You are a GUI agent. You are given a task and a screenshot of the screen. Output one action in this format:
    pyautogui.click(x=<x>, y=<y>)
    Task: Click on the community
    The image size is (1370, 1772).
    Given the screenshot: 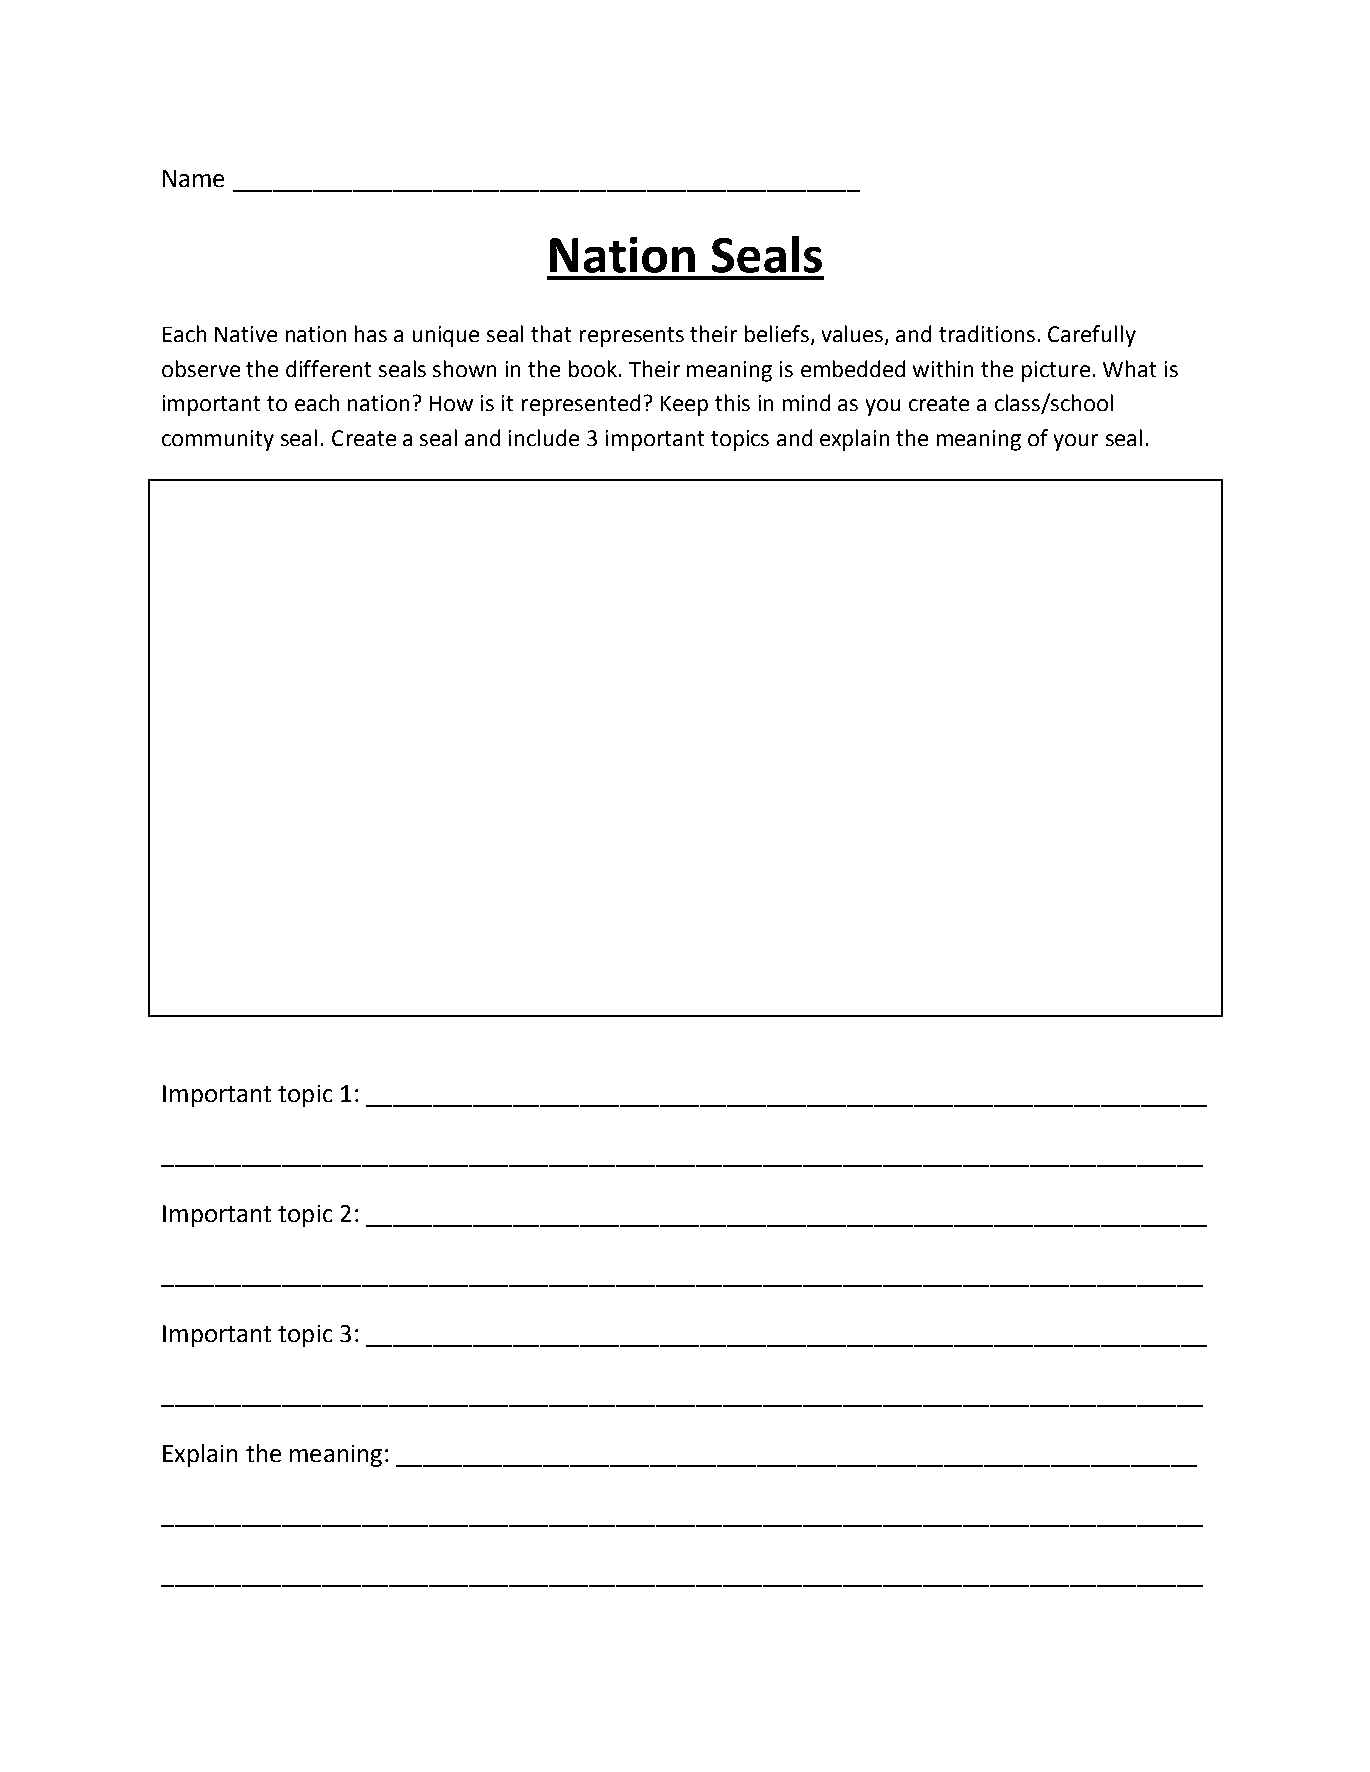 What is the action you would take?
    pyautogui.click(x=218, y=440)
